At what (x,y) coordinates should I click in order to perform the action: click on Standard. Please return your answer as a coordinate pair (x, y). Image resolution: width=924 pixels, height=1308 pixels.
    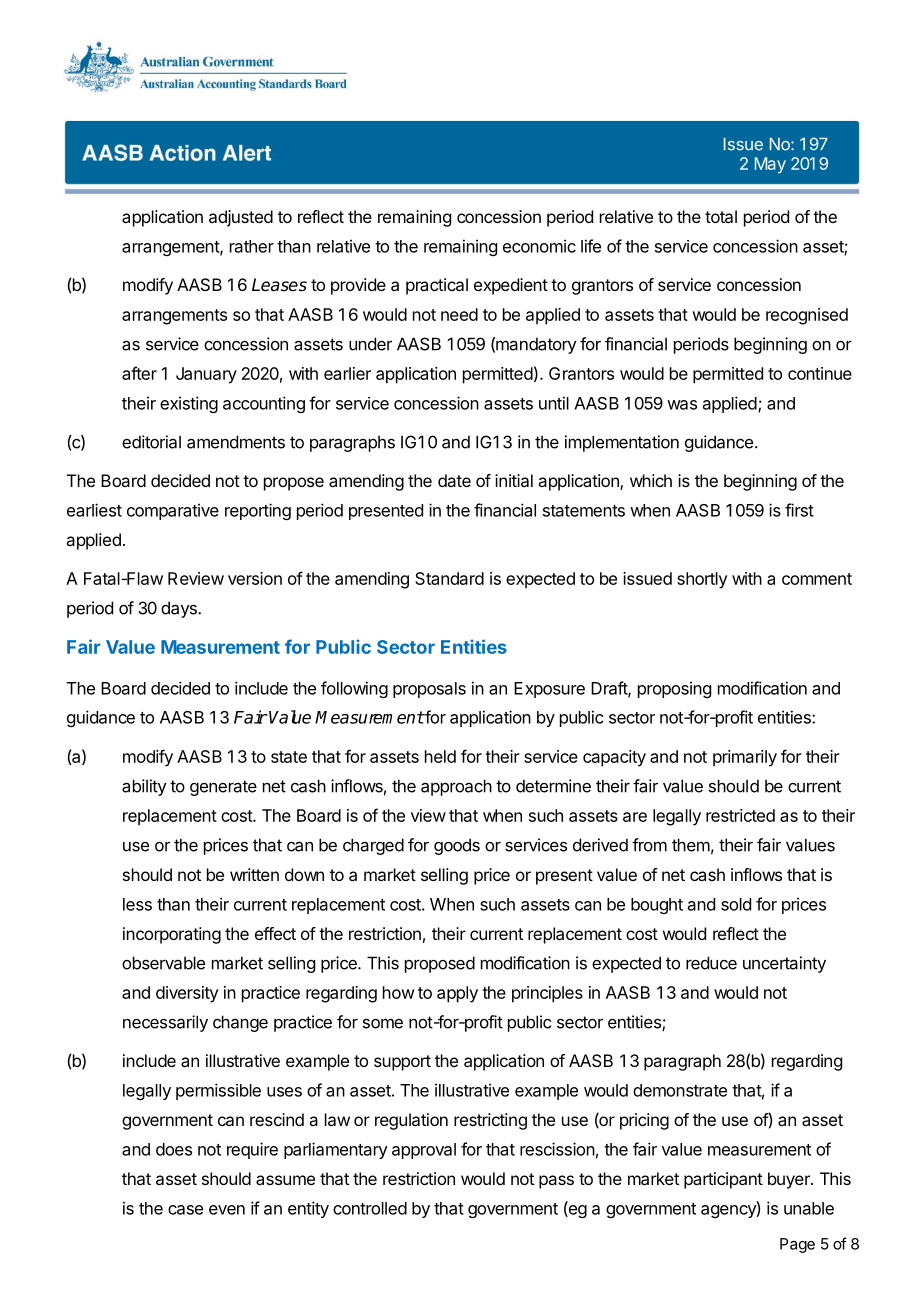
    Looking at the image, I should click on (449, 578).
